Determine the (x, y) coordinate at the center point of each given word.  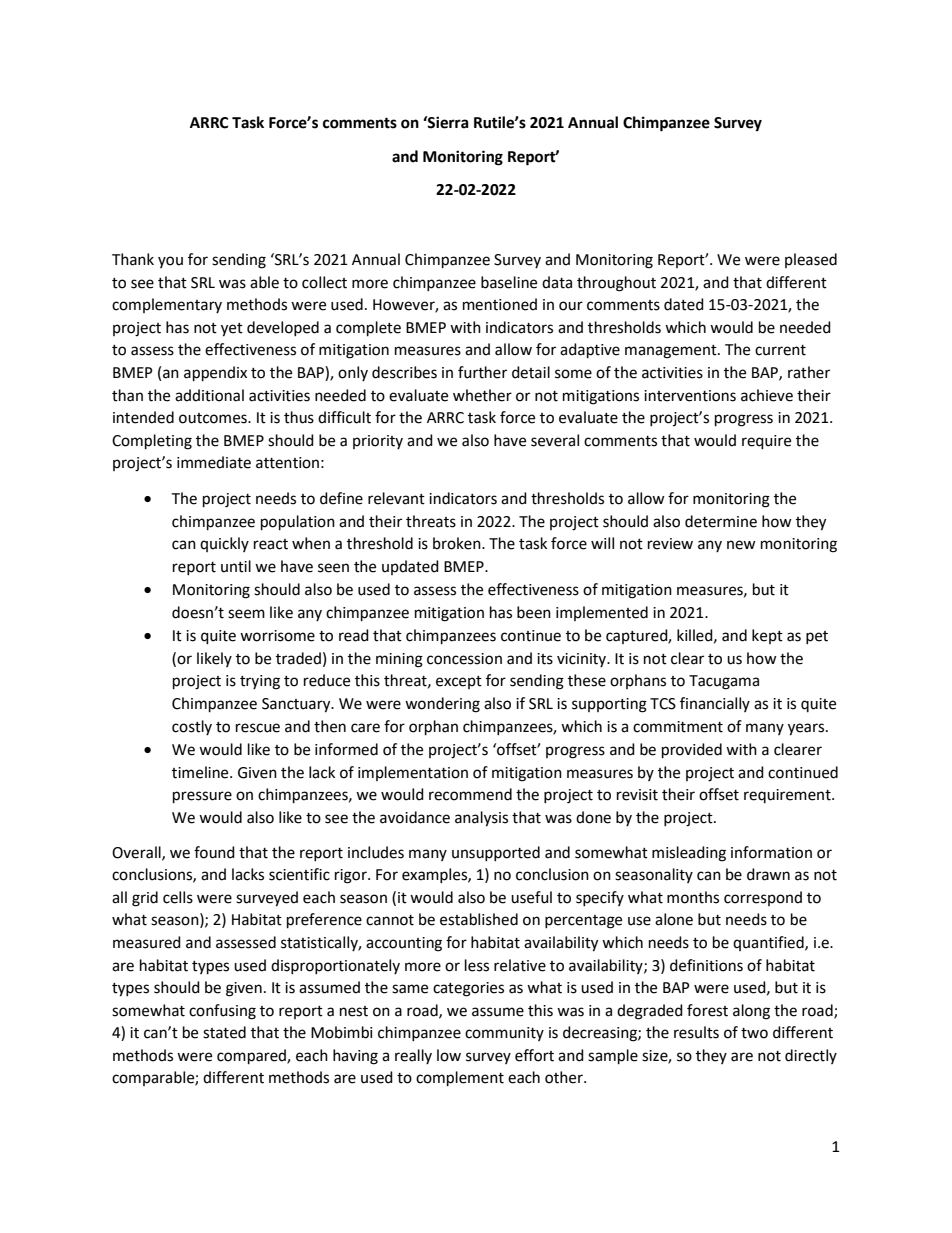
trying (260, 682)
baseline (509, 282)
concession (464, 659)
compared (252, 1057)
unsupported (496, 853)
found (214, 852)
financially (715, 704)
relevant (396, 498)
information (771, 852)
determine (721, 521)
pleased (811, 260)
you (170, 262)
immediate (214, 462)
